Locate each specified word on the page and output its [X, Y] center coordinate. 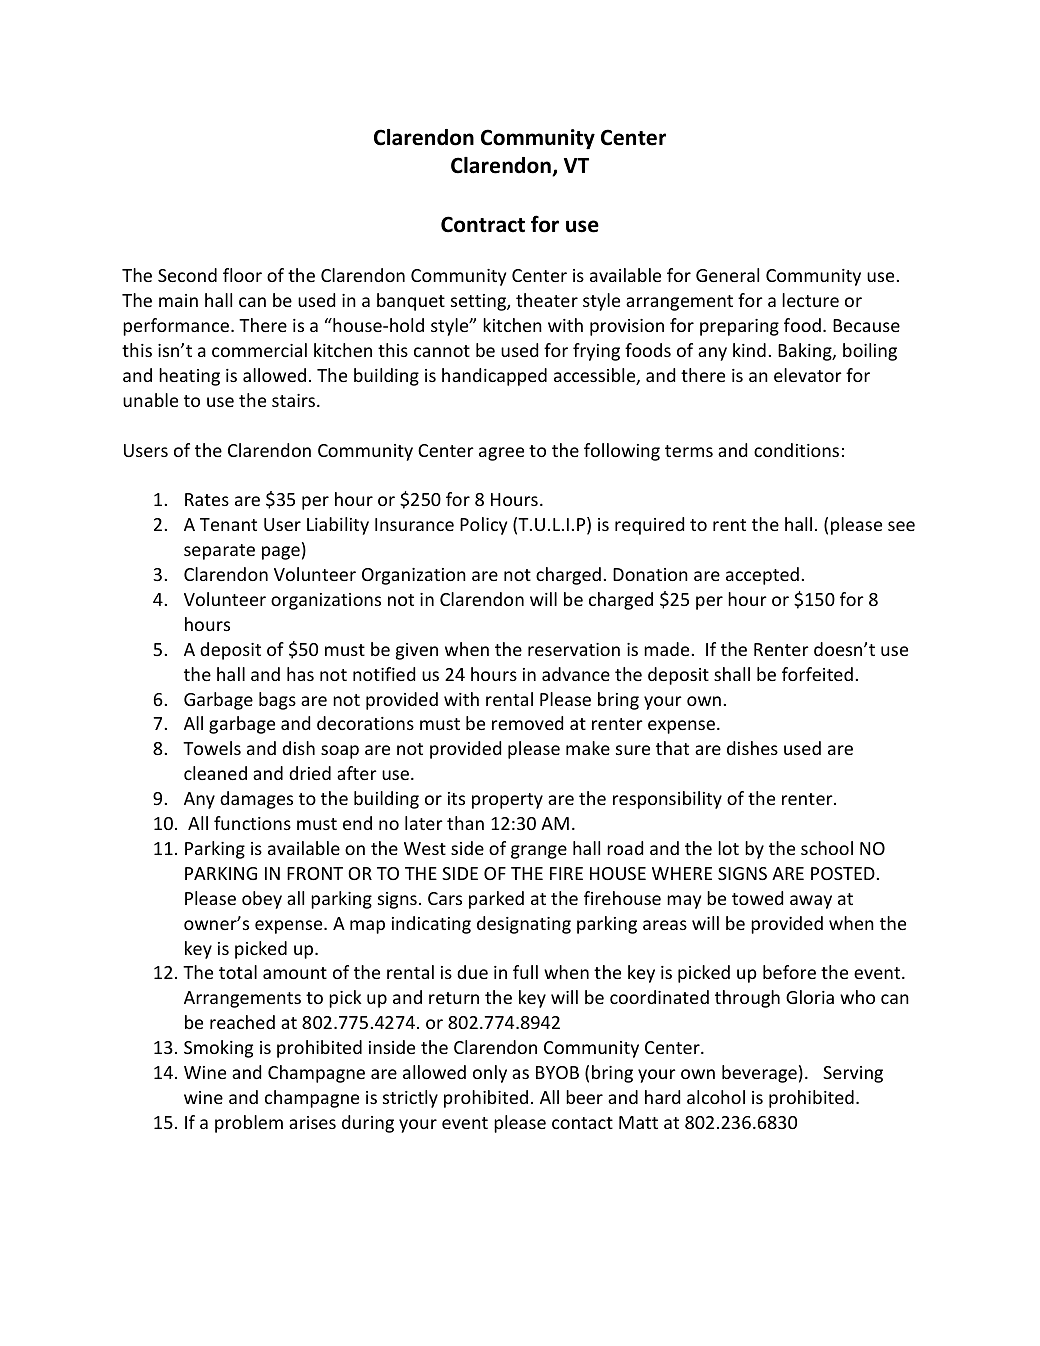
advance [576, 674]
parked [496, 900]
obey [262, 900]
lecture [810, 300]
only [490, 1074]
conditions [796, 450]
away [811, 902]
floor [242, 275]
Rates [207, 499]
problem [249, 1124]
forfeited [817, 674]
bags [277, 701]
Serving [853, 1074]
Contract [483, 224]
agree [501, 454]
